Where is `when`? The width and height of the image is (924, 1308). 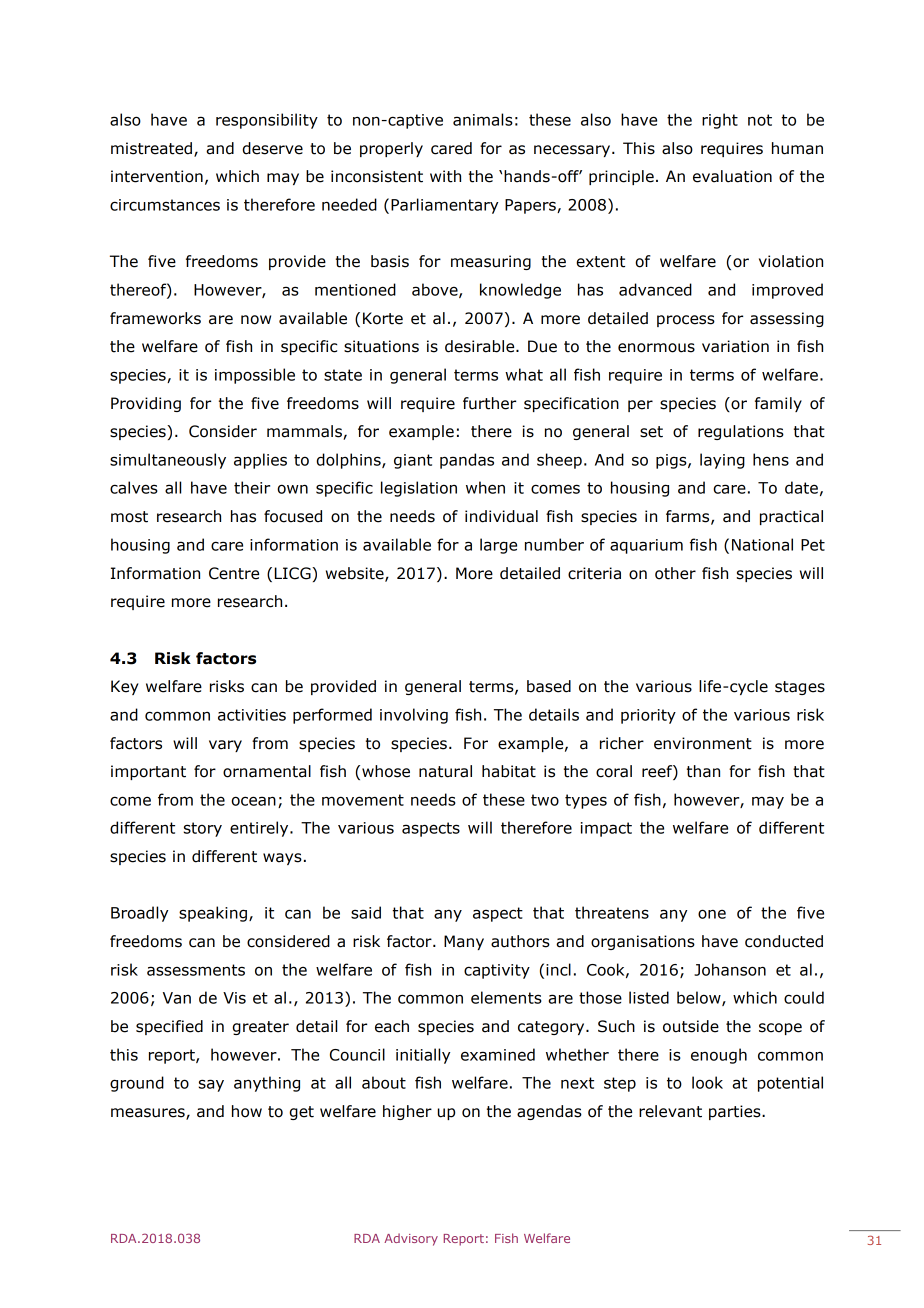
when is located at coordinates (485, 487).
